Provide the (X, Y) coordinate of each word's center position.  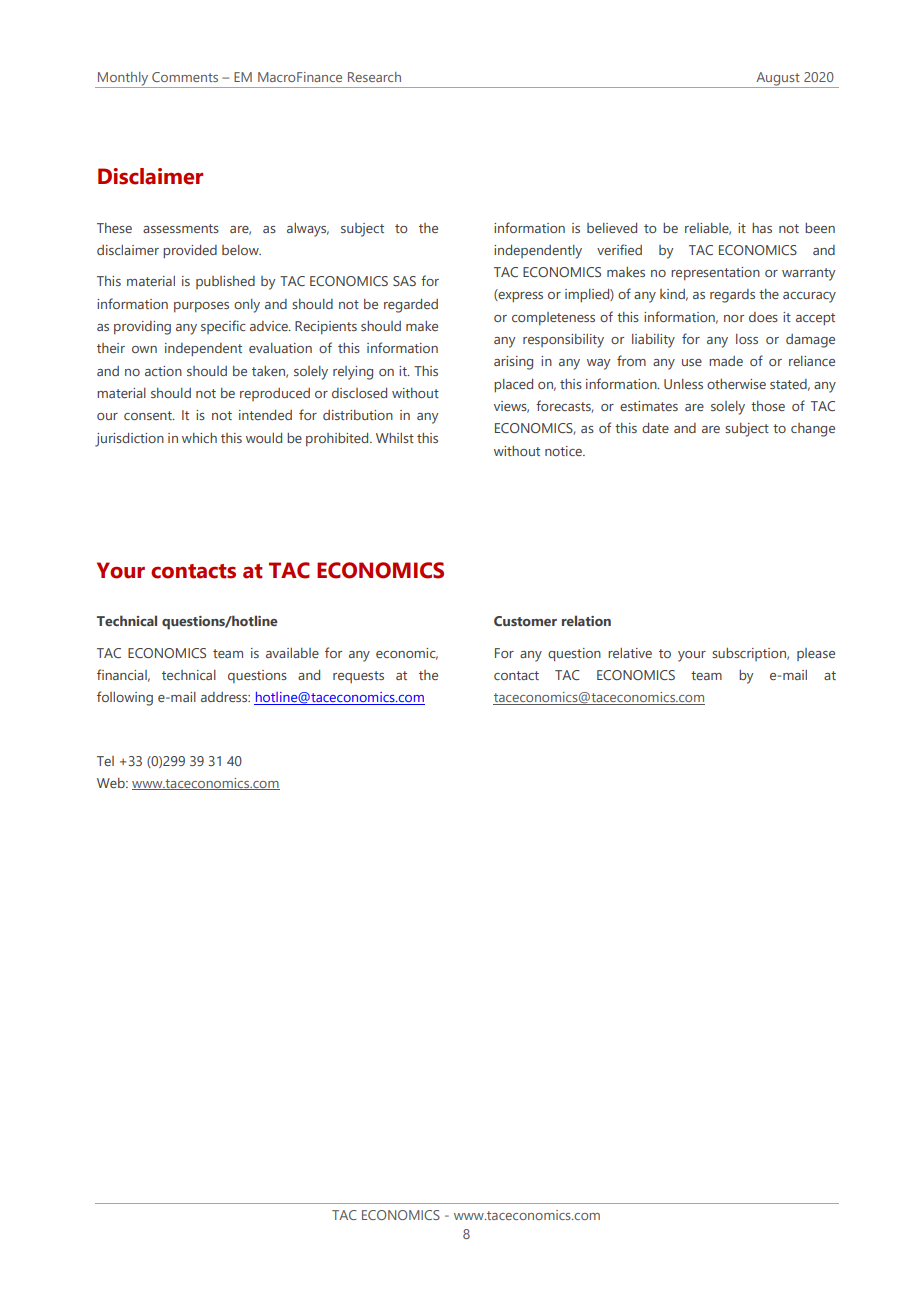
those (768, 406)
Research (374, 77)
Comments (185, 77)
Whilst (395, 438)
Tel (105, 761)
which (199, 438)
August (778, 79)
